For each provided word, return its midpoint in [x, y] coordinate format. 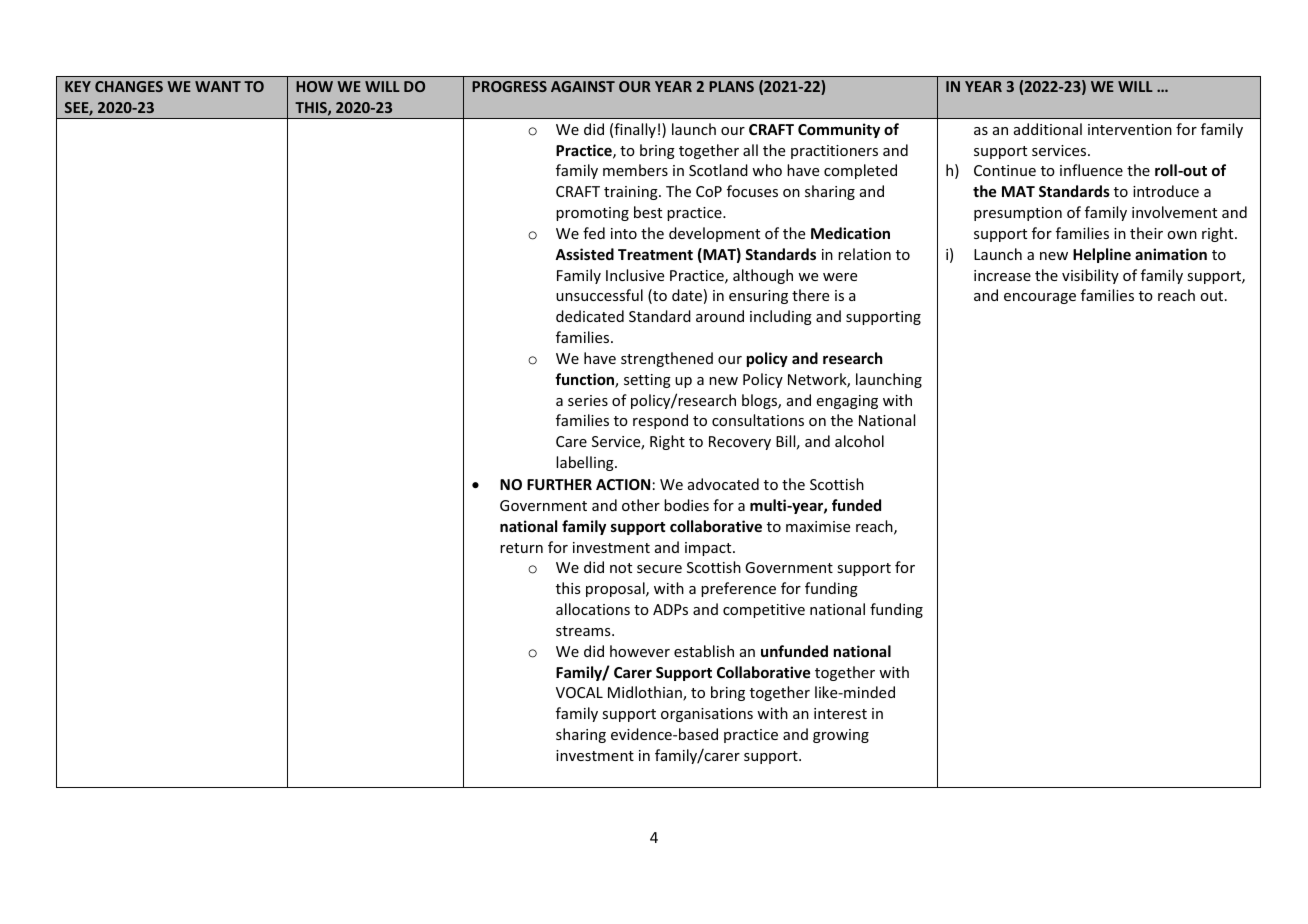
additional [1048, 129]
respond [660, 421]
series [588, 400]
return [521, 548]
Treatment [655, 254]
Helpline [1102, 255]
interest [840, 713]
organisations [707, 715]
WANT [218, 86]
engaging [847, 402]
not [621, 568]
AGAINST [583, 86]
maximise [818, 526]
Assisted [584, 254]
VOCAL [579, 692]
